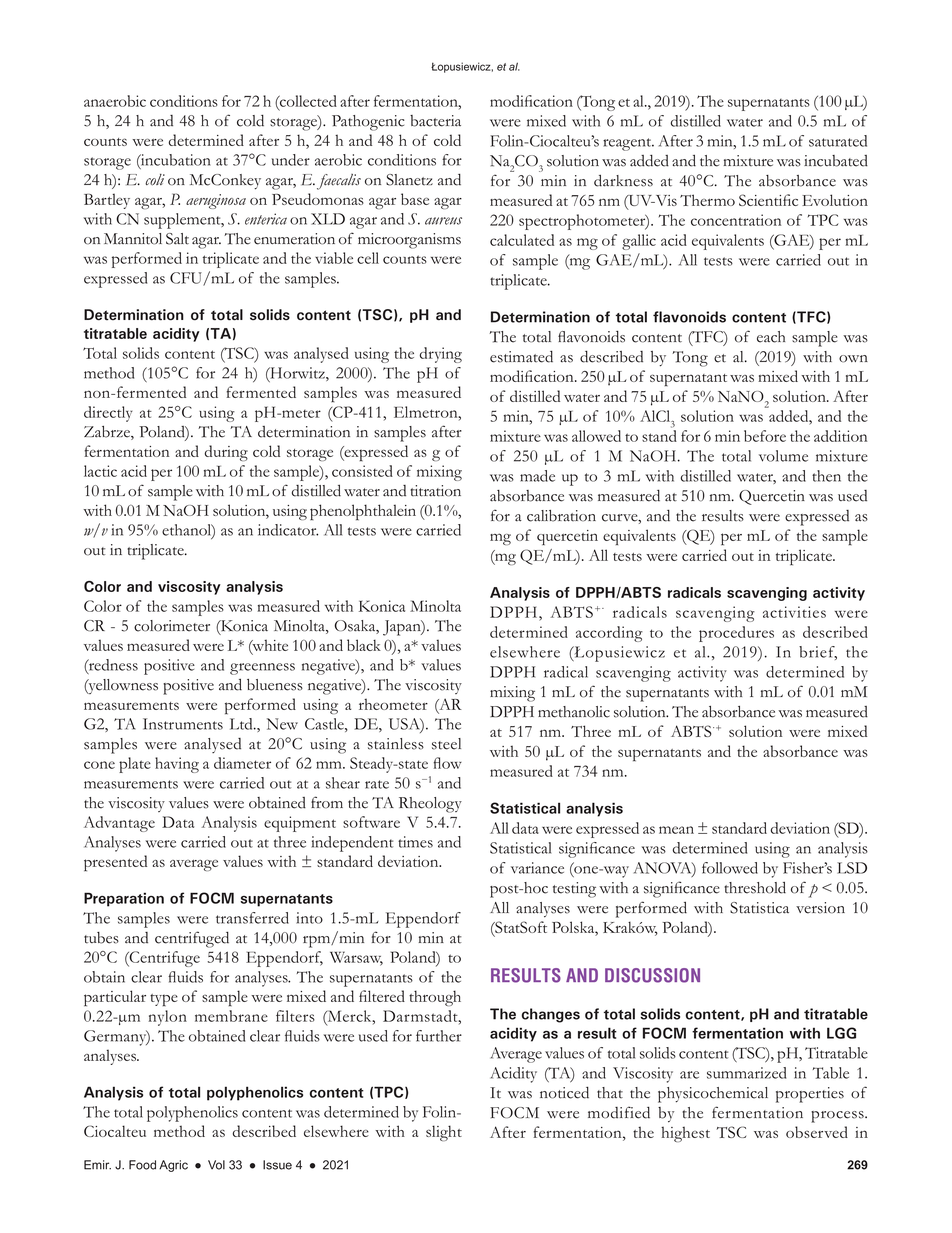 The width and height of the screenshot is (952, 1233). Describe the element at coordinates (676, 830) in the screenshot. I see `mean` at that location.
